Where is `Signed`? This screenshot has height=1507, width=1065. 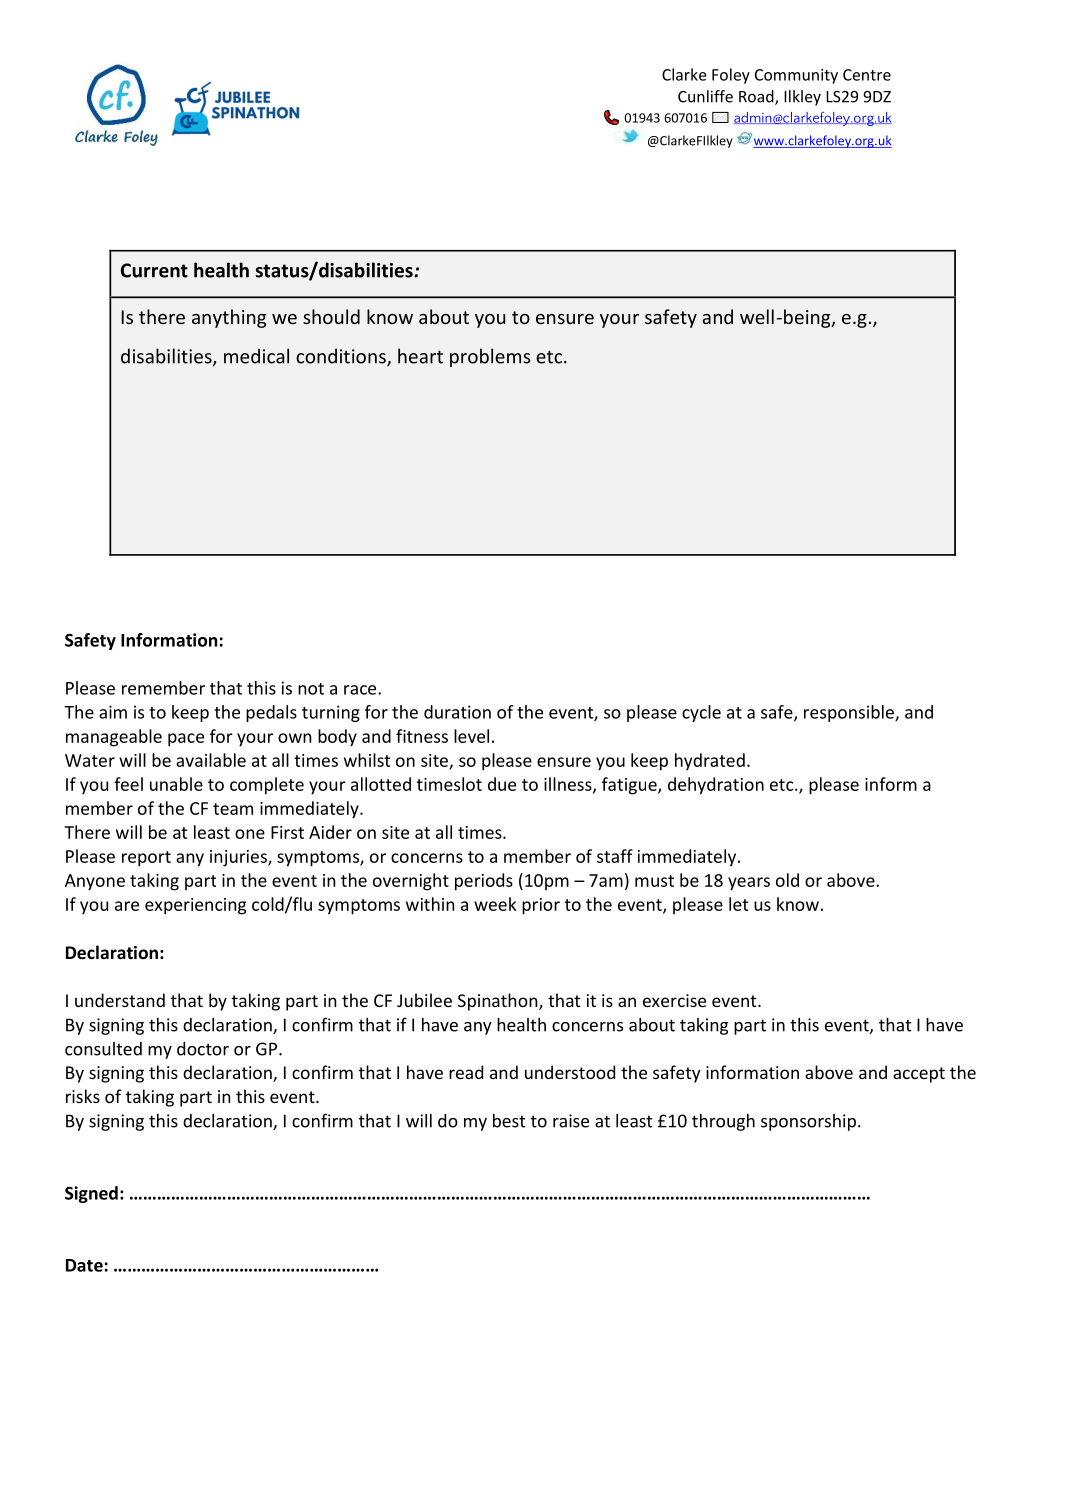 Signed is located at coordinates (91, 1194).
